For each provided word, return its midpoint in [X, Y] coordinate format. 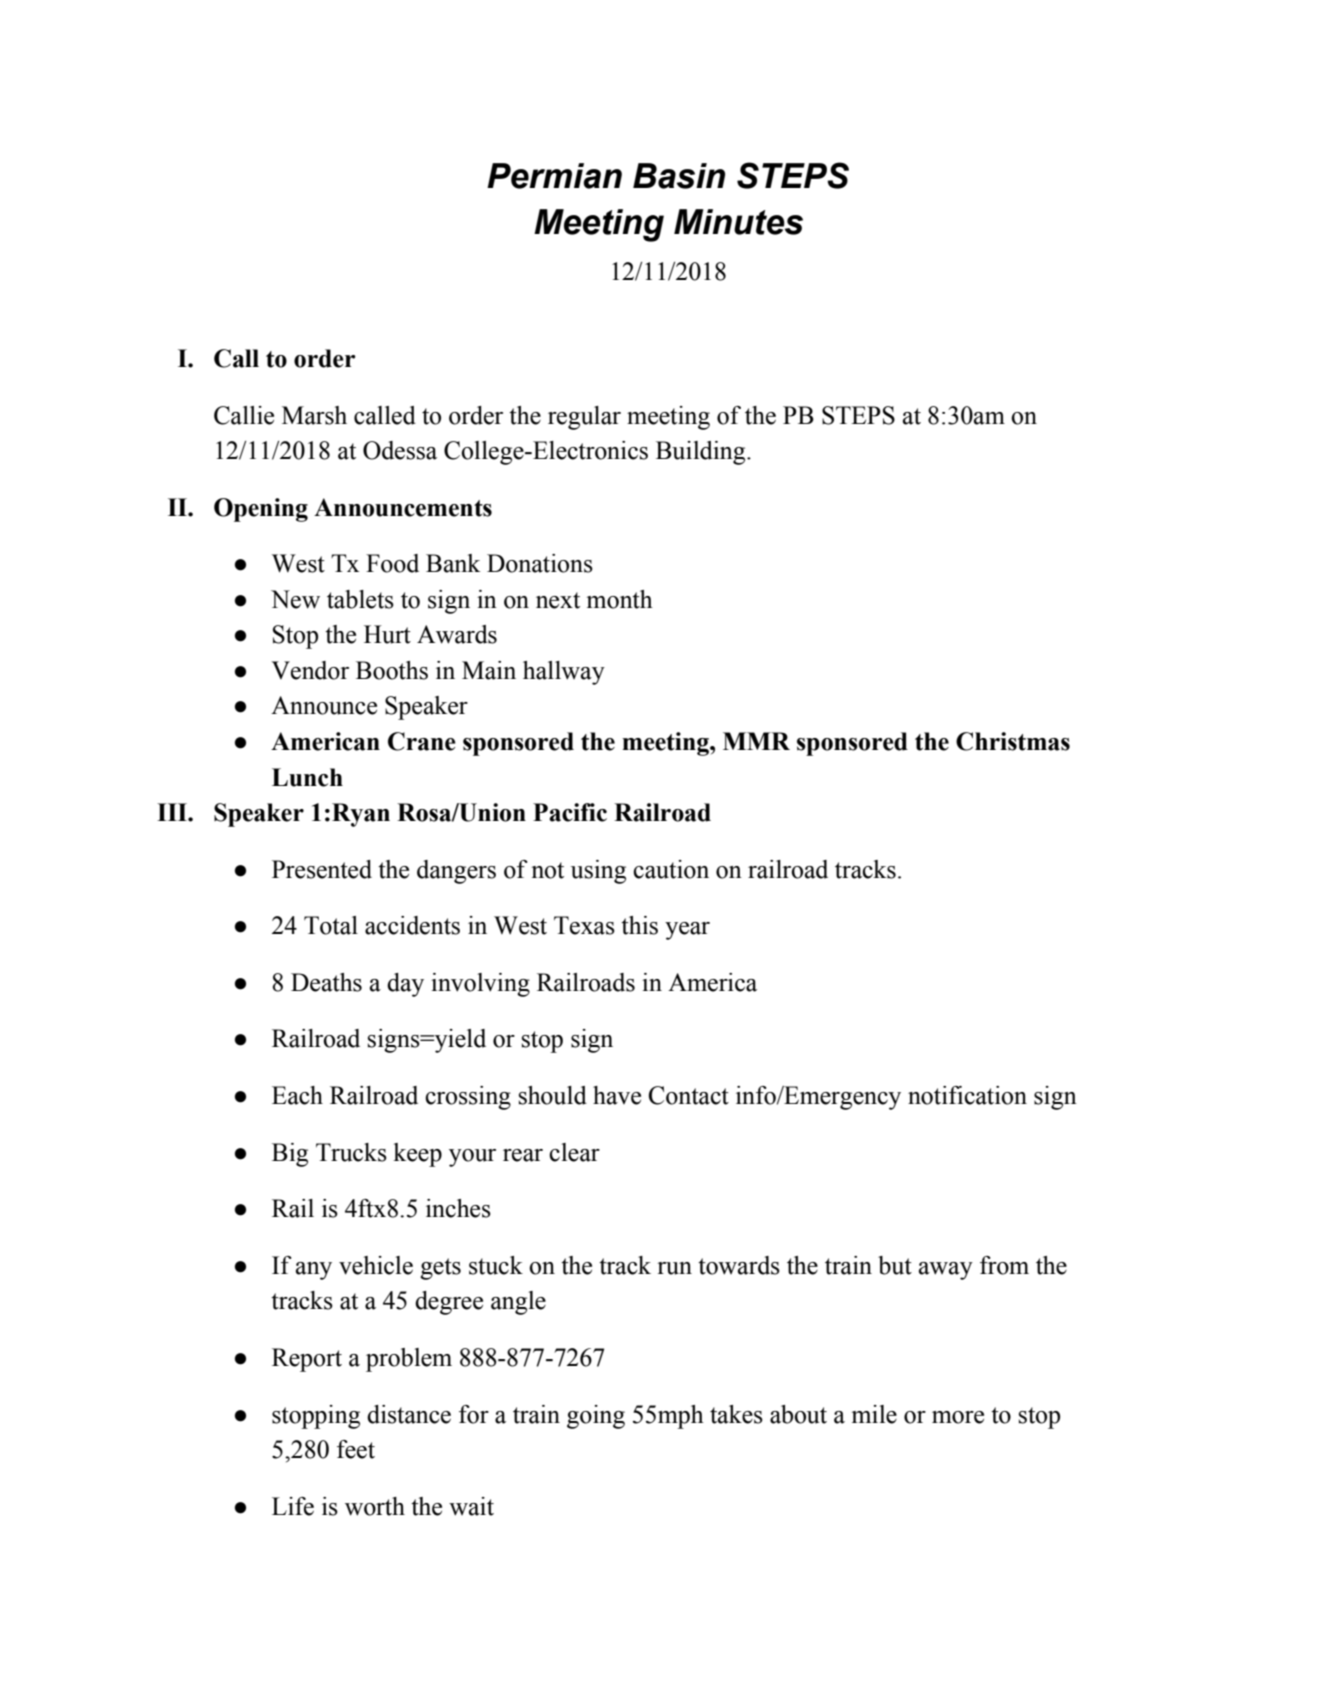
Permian [554, 176]
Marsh [314, 415]
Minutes [738, 222]
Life [293, 1506]
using [598, 872]
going [596, 1417]
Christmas [1013, 741]
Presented [322, 869]
